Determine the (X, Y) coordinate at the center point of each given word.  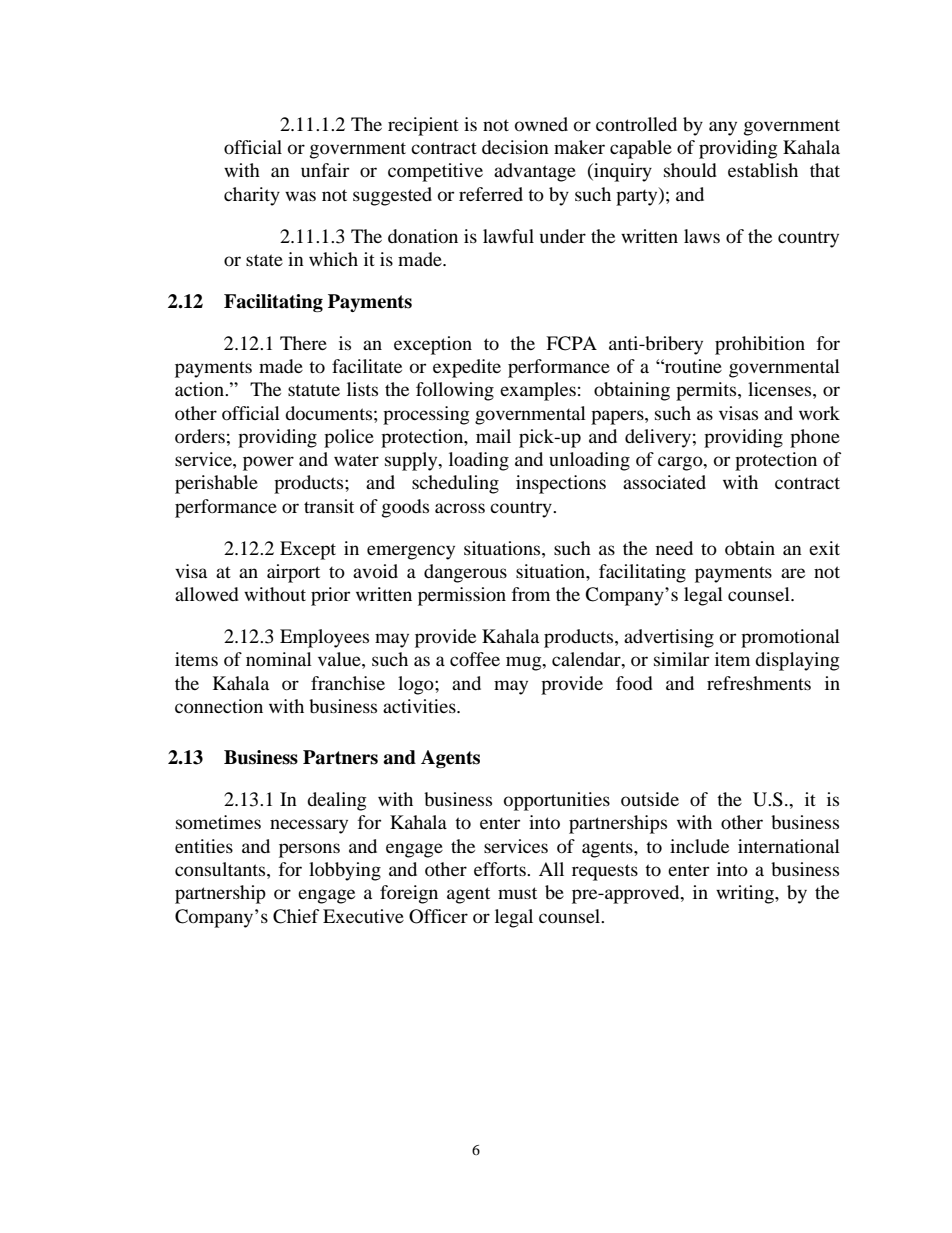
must (517, 893)
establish (763, 170)
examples (538, 391)
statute (314, 390)
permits (707, 391)
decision (515, 147)
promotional (790, 638)
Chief (296, 916)
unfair (325, 170)
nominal (279, 659)
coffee (475, 659)
